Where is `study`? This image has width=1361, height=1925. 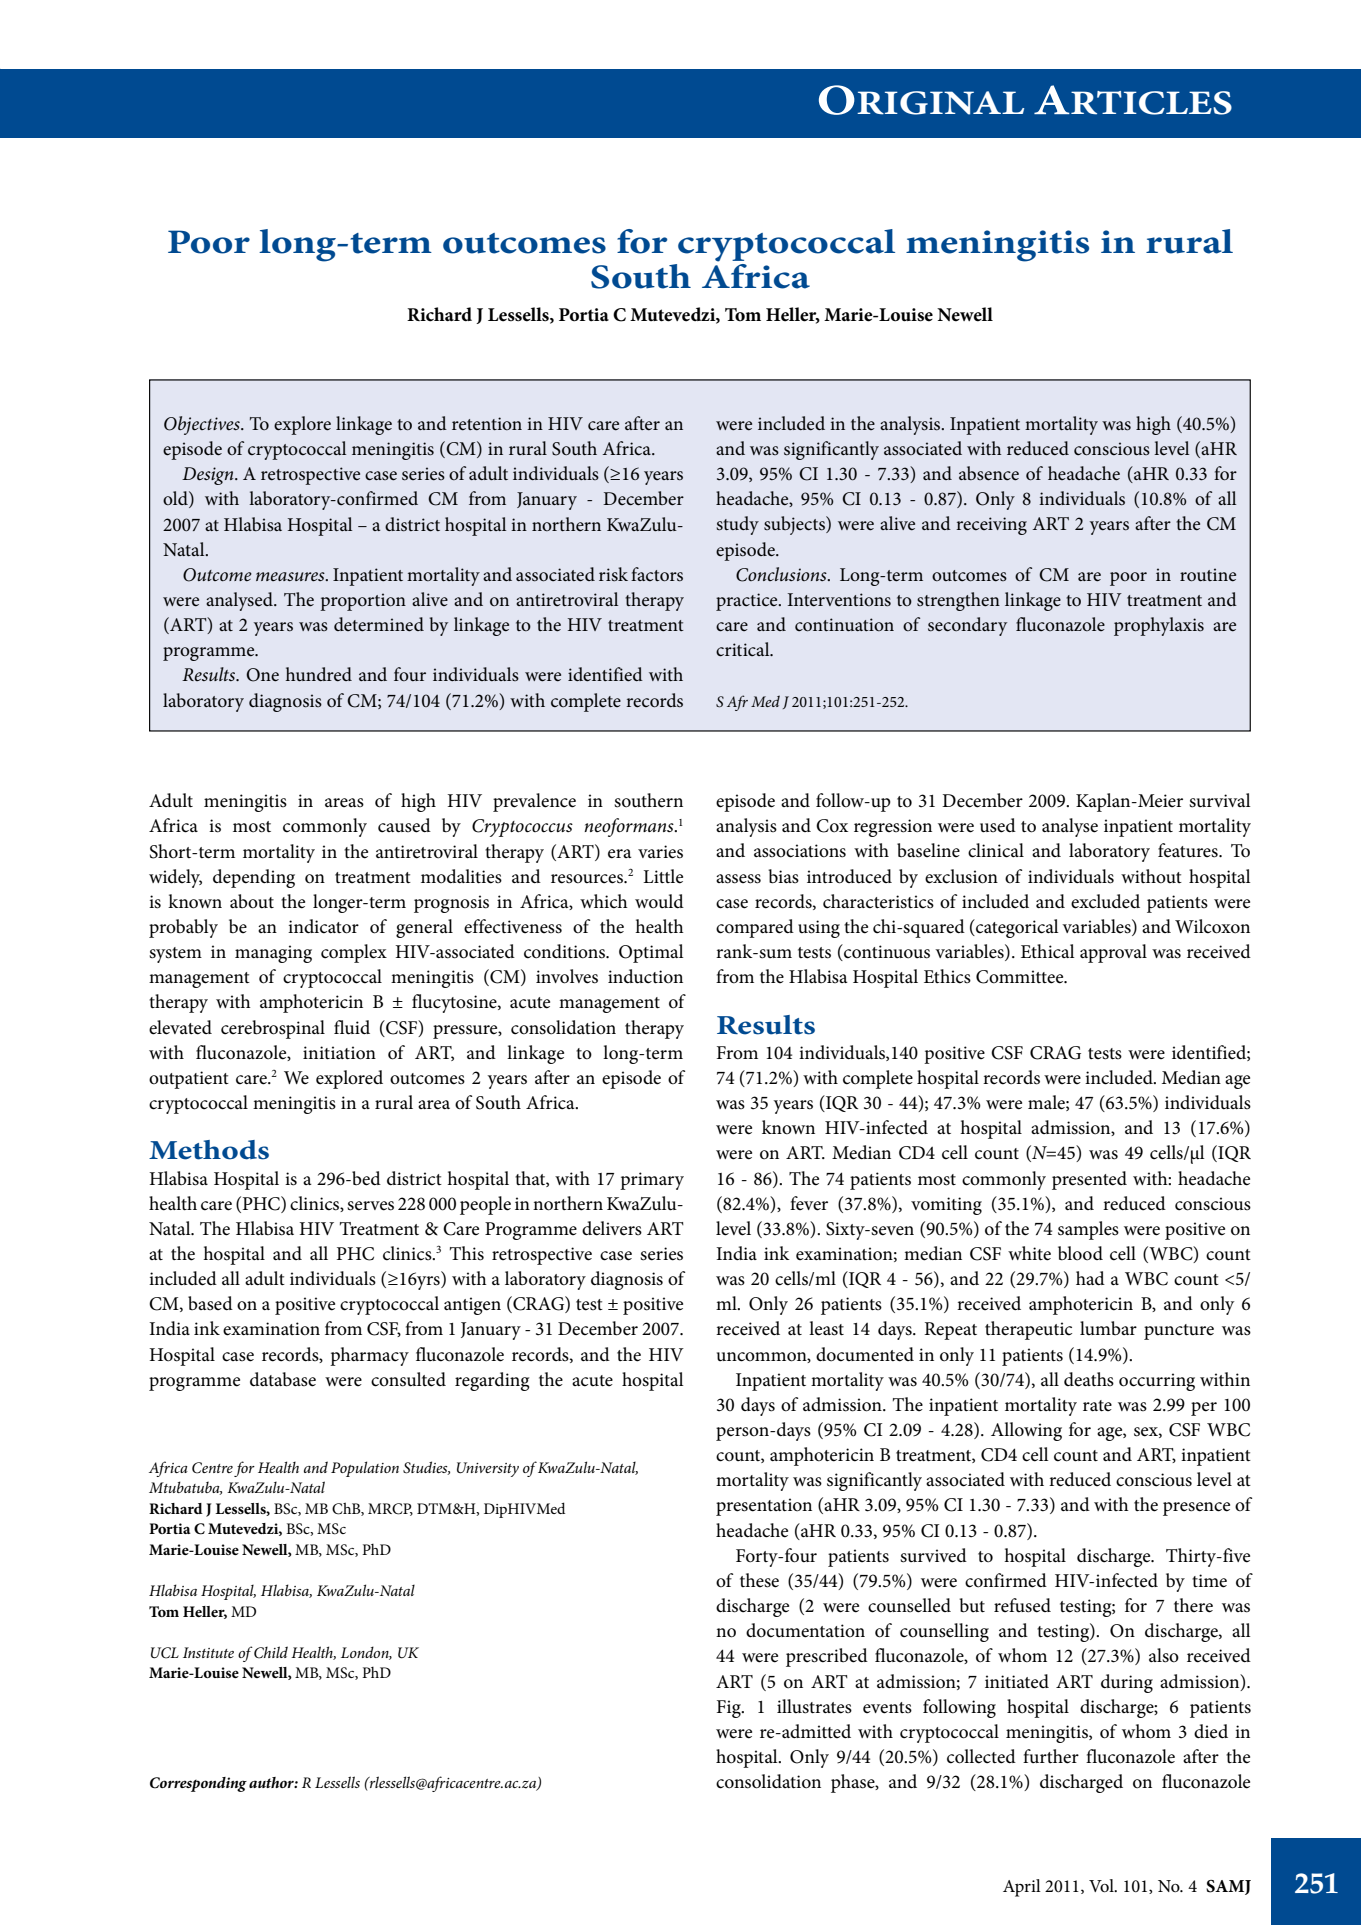 study is located at coordinates (737, 525).
